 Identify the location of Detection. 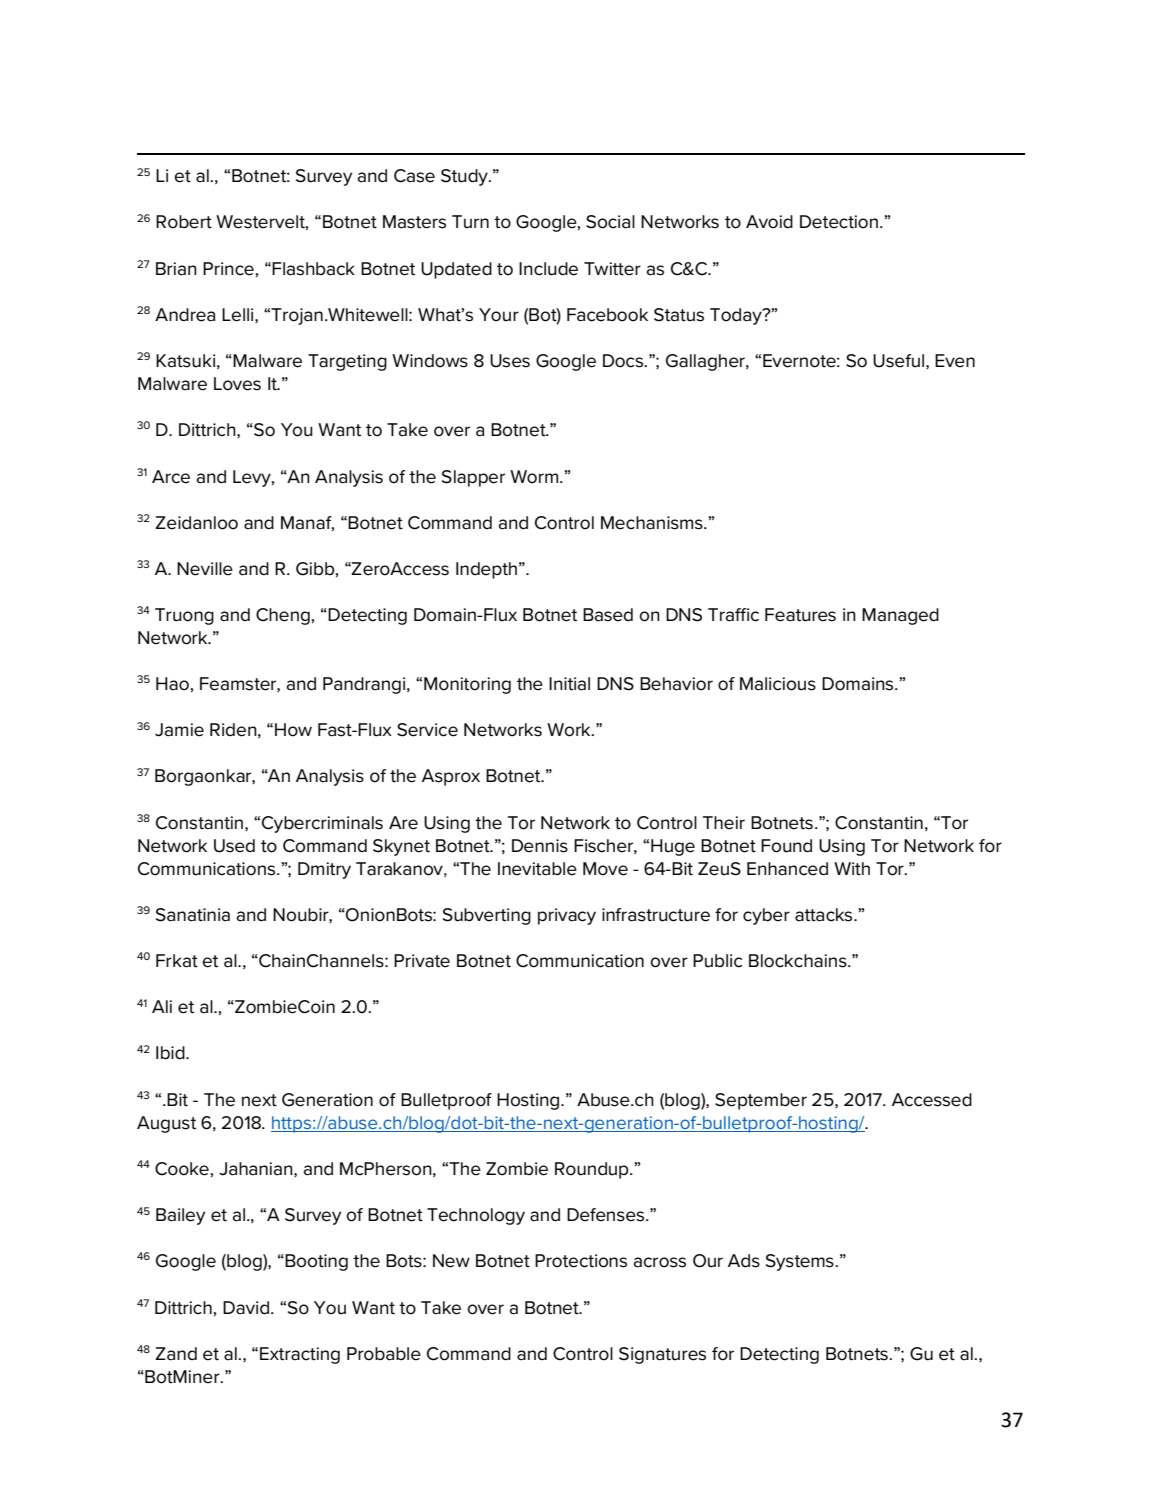
(839, 222).
